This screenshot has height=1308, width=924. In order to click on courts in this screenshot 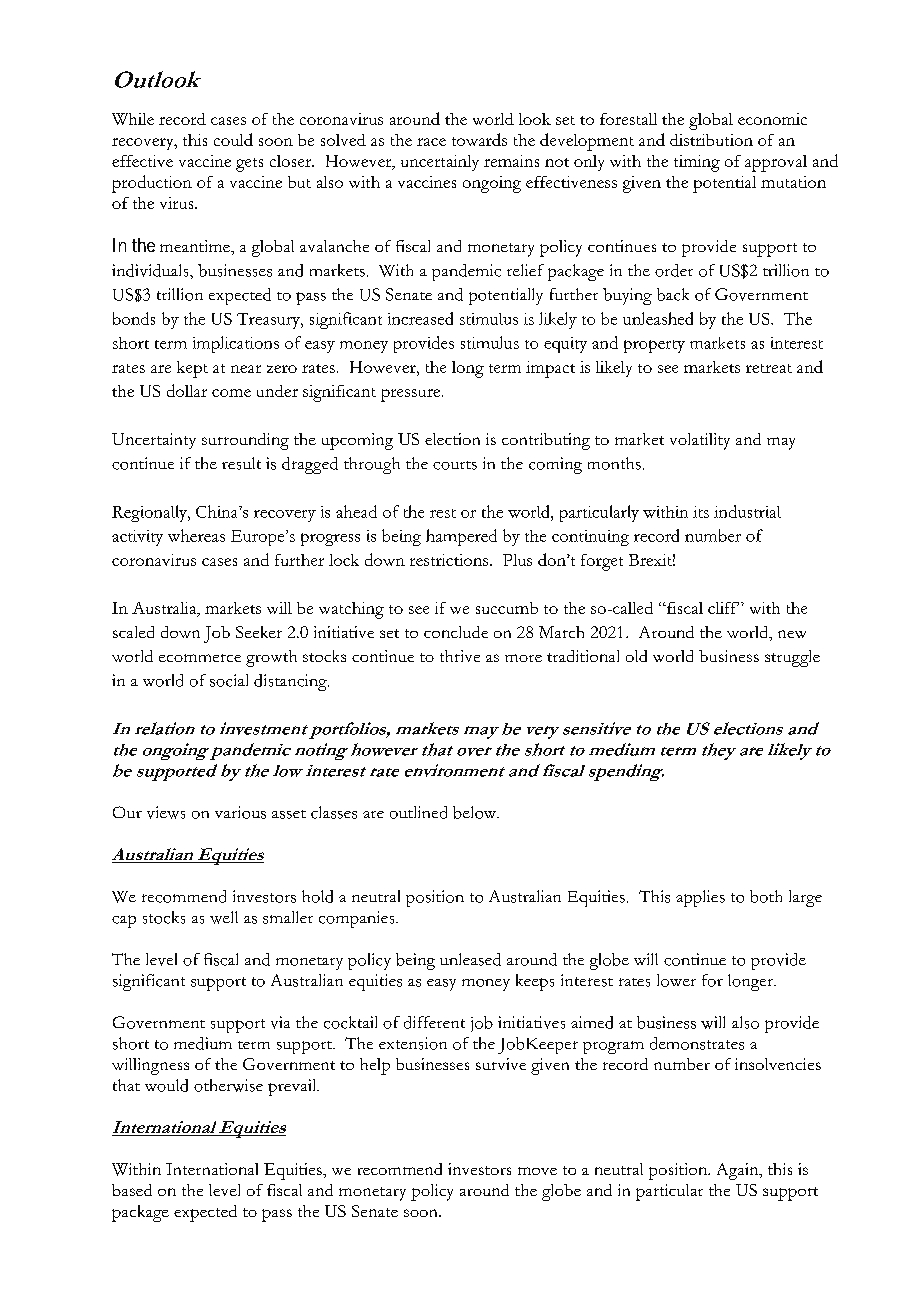, I will do `click(455, 465)`.
